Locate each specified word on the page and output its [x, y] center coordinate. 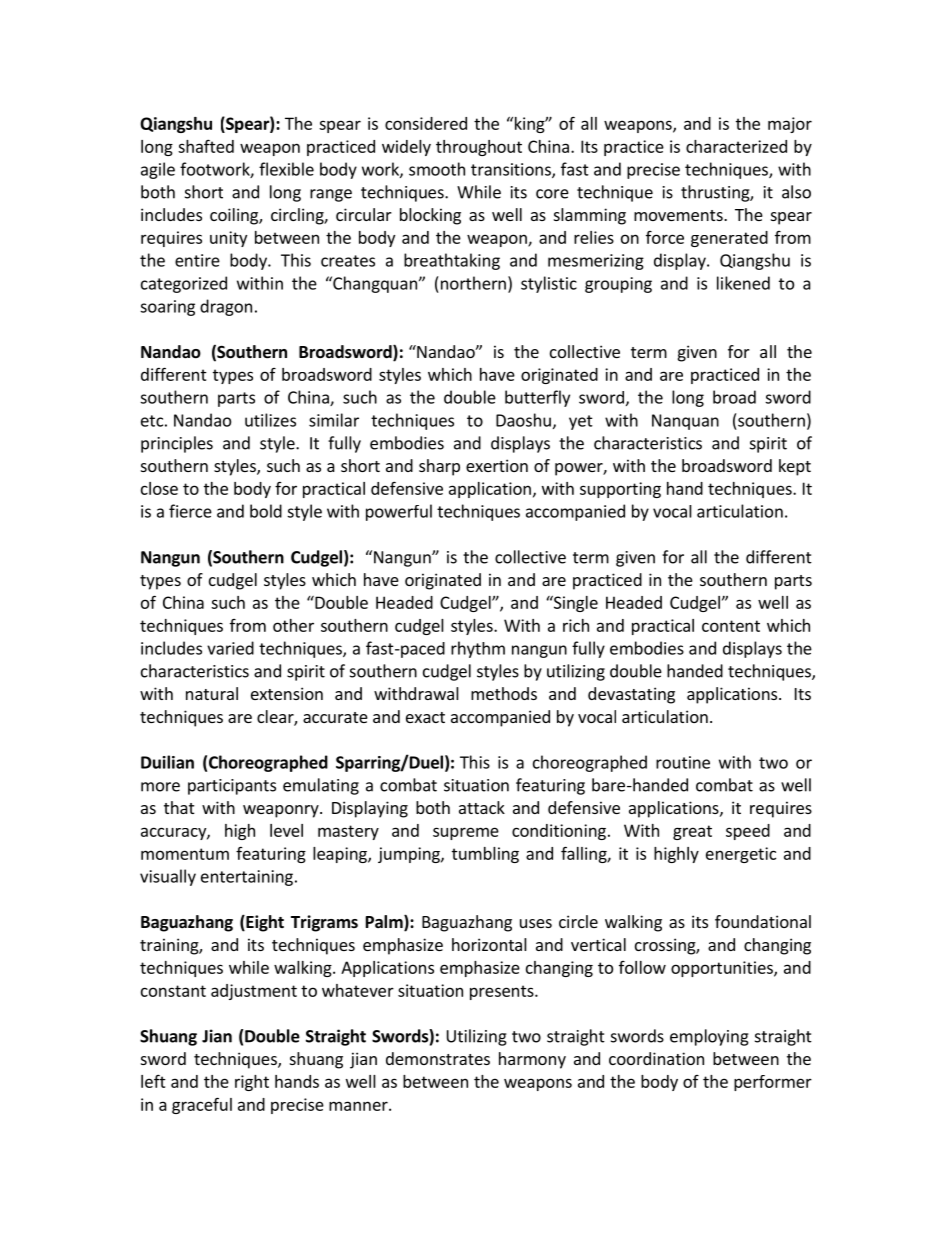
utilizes [270, 420]
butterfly [537, 398]
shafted [206, 146]
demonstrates [438, 1058]
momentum [185, 854]
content [731, 626]
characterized [736, 146]
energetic [741, 855]
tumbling [485, 855]
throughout [479, 148]
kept [795, 467]
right [252, 1083]
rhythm [478, 649]
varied [230, 648]
